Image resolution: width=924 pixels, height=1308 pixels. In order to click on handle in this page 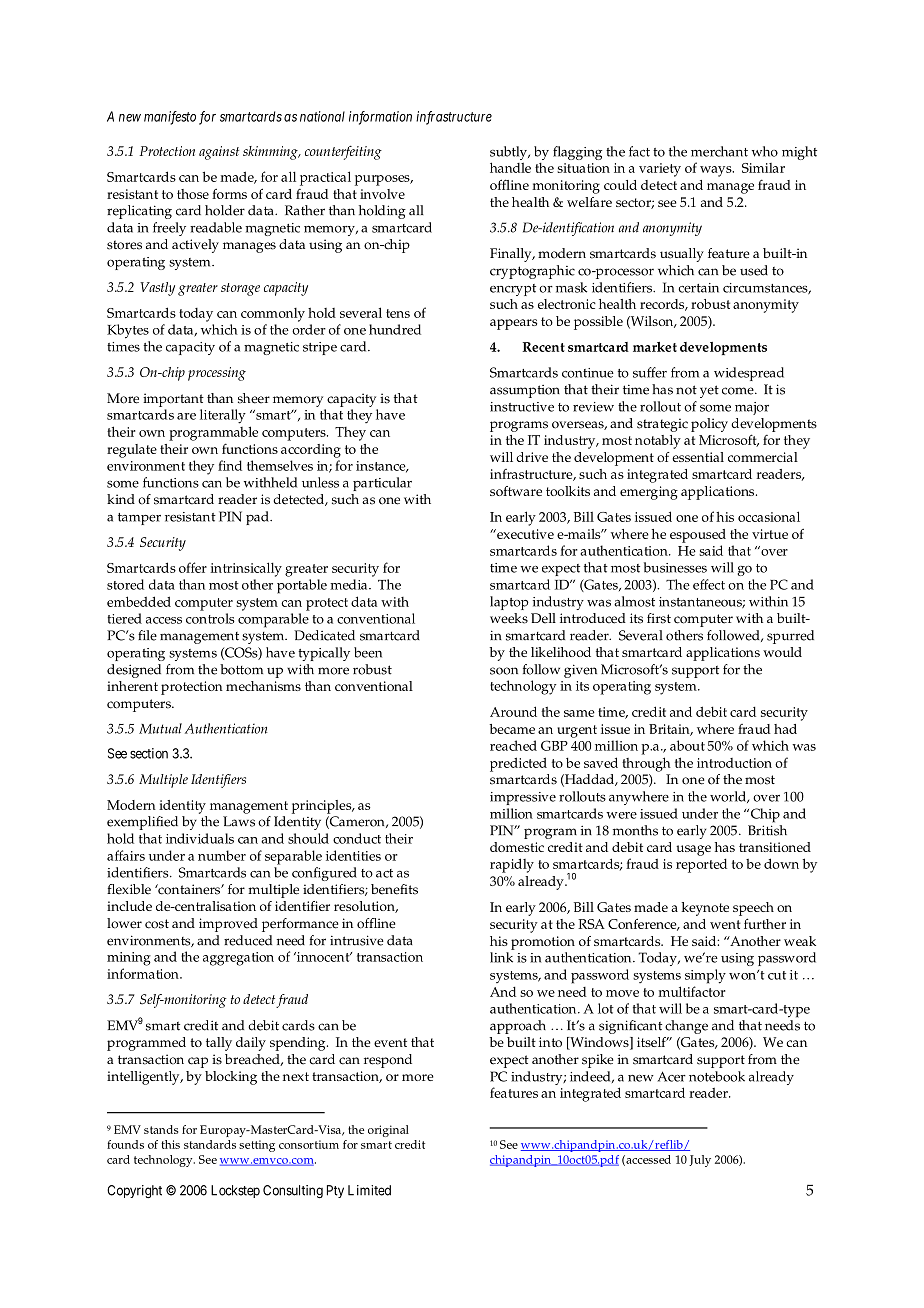, I will do `click(510, 167)`.
